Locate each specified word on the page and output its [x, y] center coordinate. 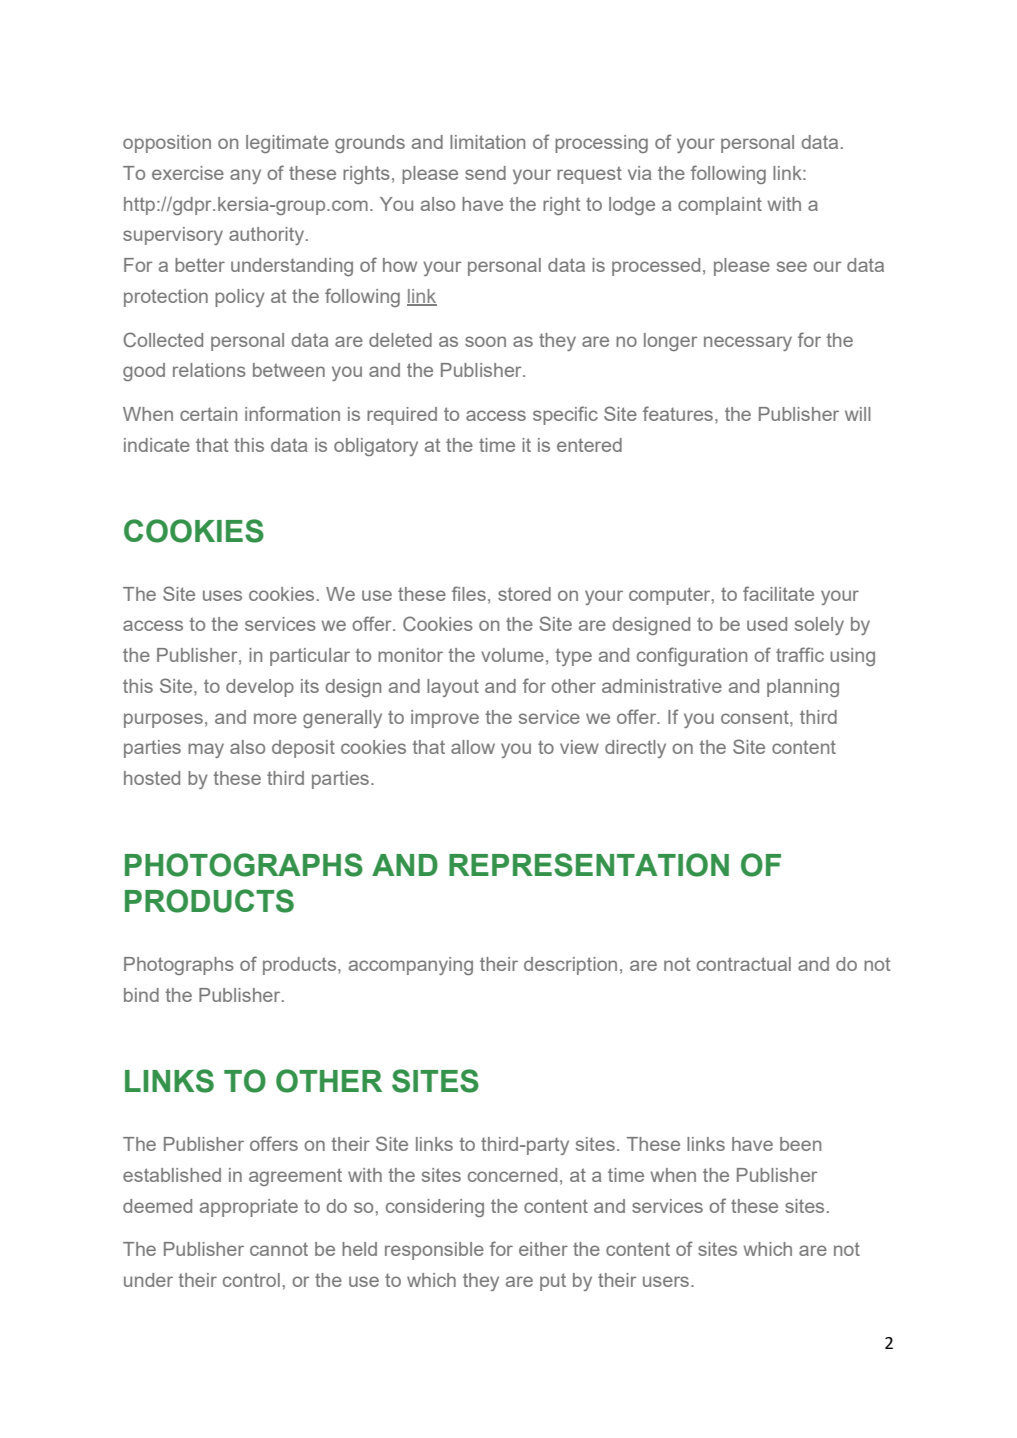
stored [524, 594]
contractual [744, 964]
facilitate [778, 593]
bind [141, 995]
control [251, 1280]
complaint [720, 206]
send [485, 173]
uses [222, 595]
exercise [188, 173]
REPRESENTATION [589, 865]
